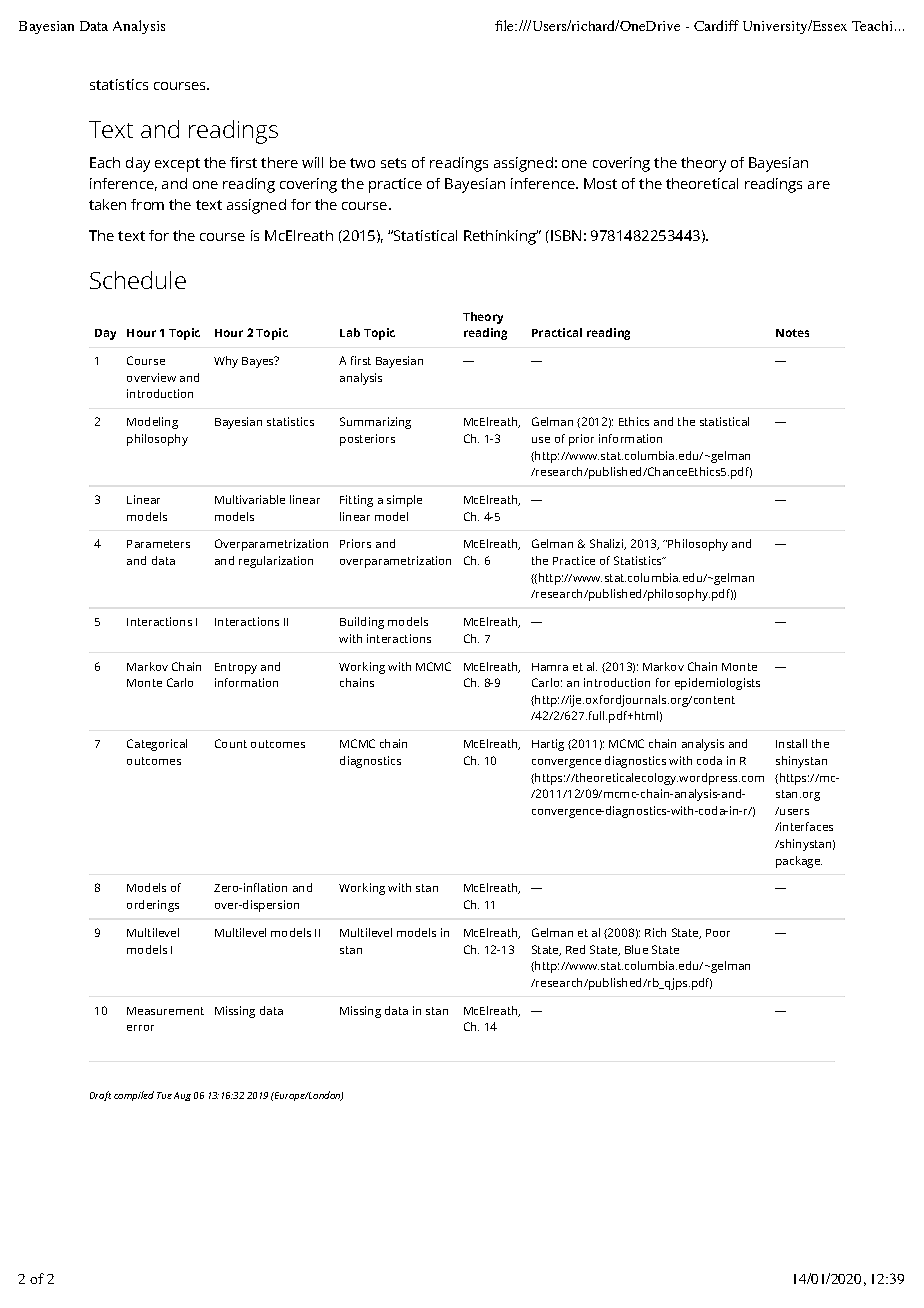 This image has height=1308, width=924. Describe the element at coordinates (718, 933) in the image. I see `Poor` at that location.
